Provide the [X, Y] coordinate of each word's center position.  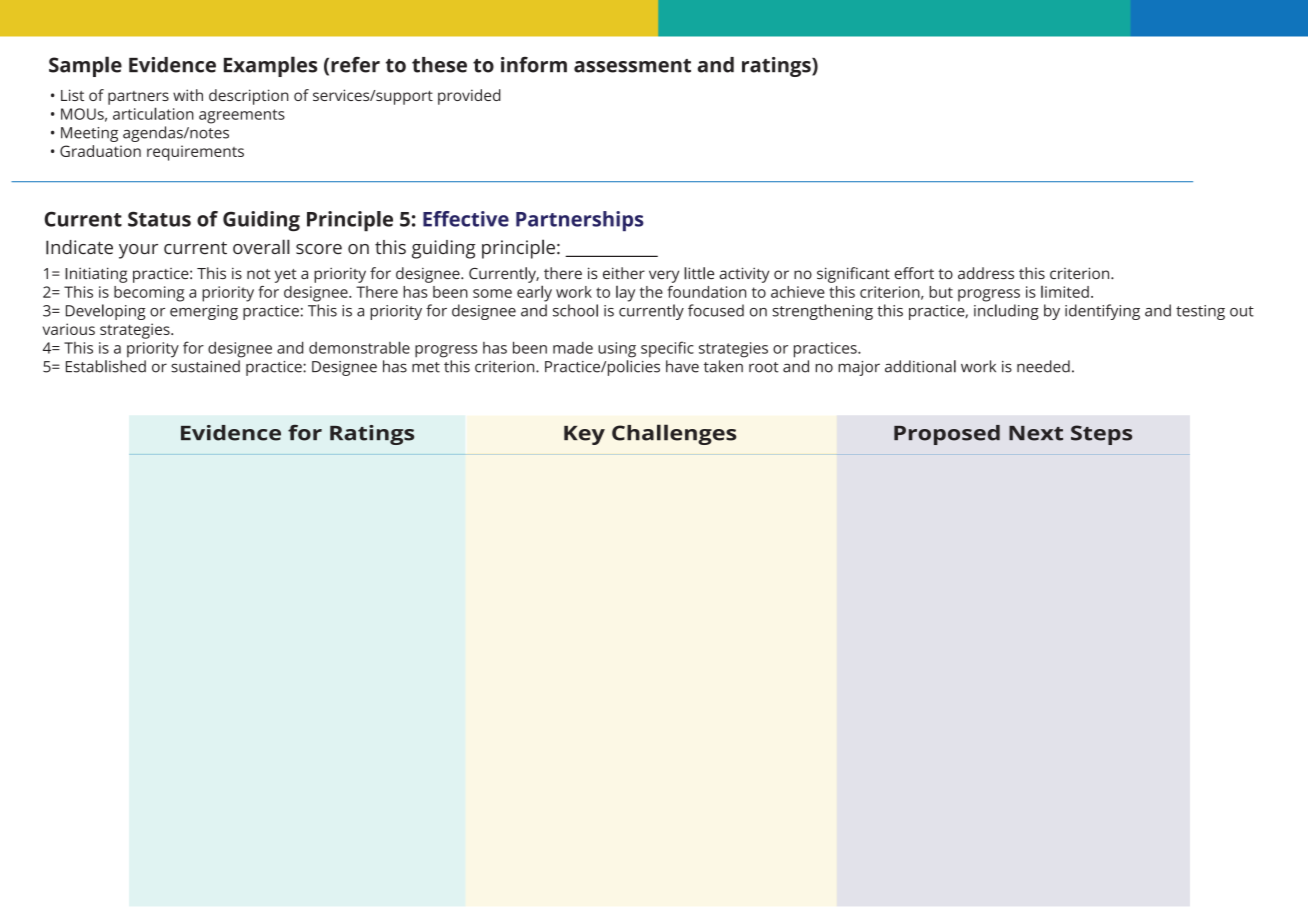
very [664, 276]
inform [534, 64]
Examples [270, 66]
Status [159, 219]
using [617, 350]
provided [469, 97]
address [986, 273]
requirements [195, 153]
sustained [205, 366]
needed [1043, 366]
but [941, 292]
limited [1065, 292]
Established [106, 366]
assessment [632, 66]
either [624, 273]
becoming [149, 294]
